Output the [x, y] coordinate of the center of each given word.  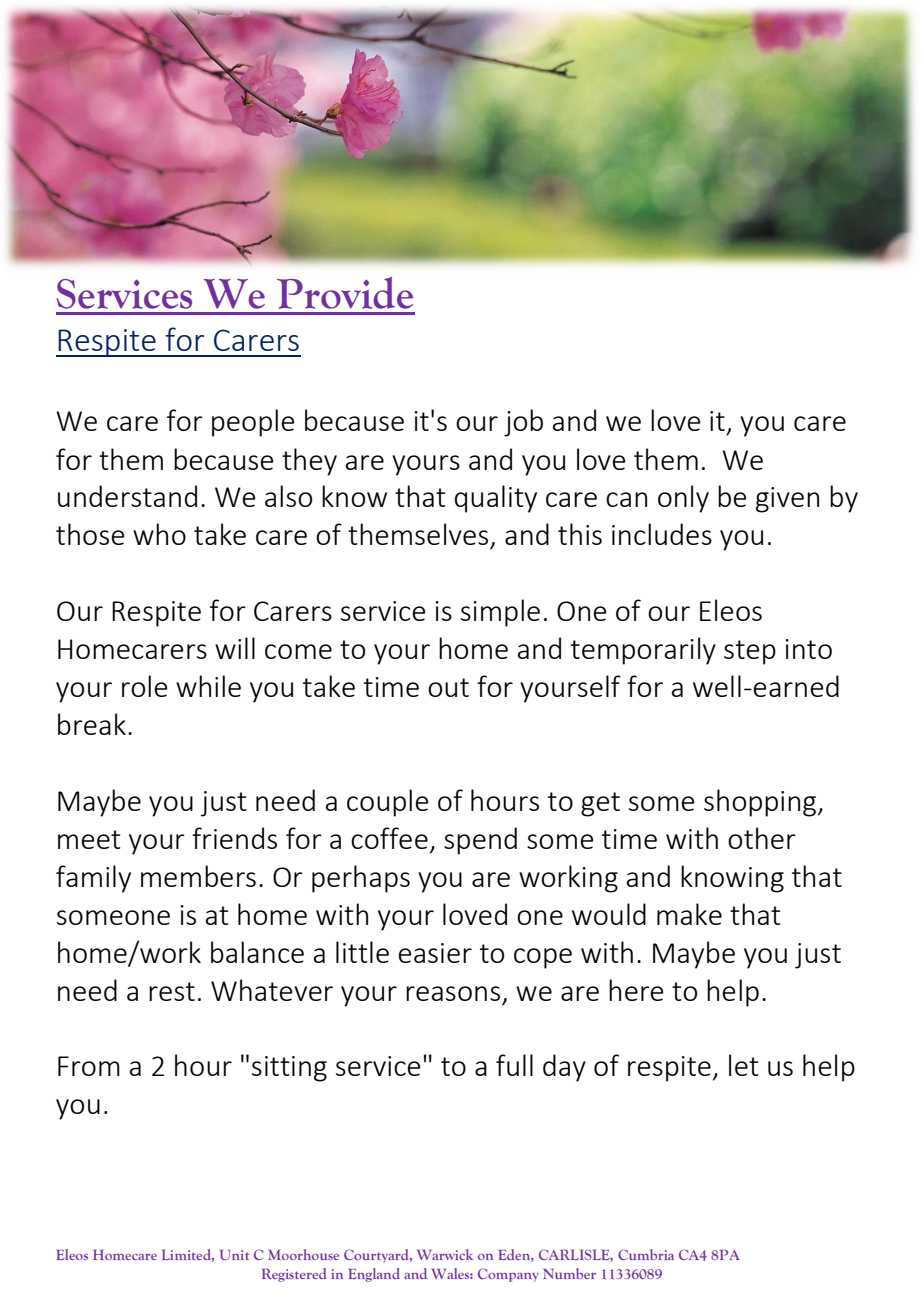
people [253, 423]
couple [388, 803]
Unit [234, 1255]
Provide [345, 293]
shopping [761, 803]
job [523, 423]
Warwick [445, 1254]
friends [234, 838]
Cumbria [646, 1254]
